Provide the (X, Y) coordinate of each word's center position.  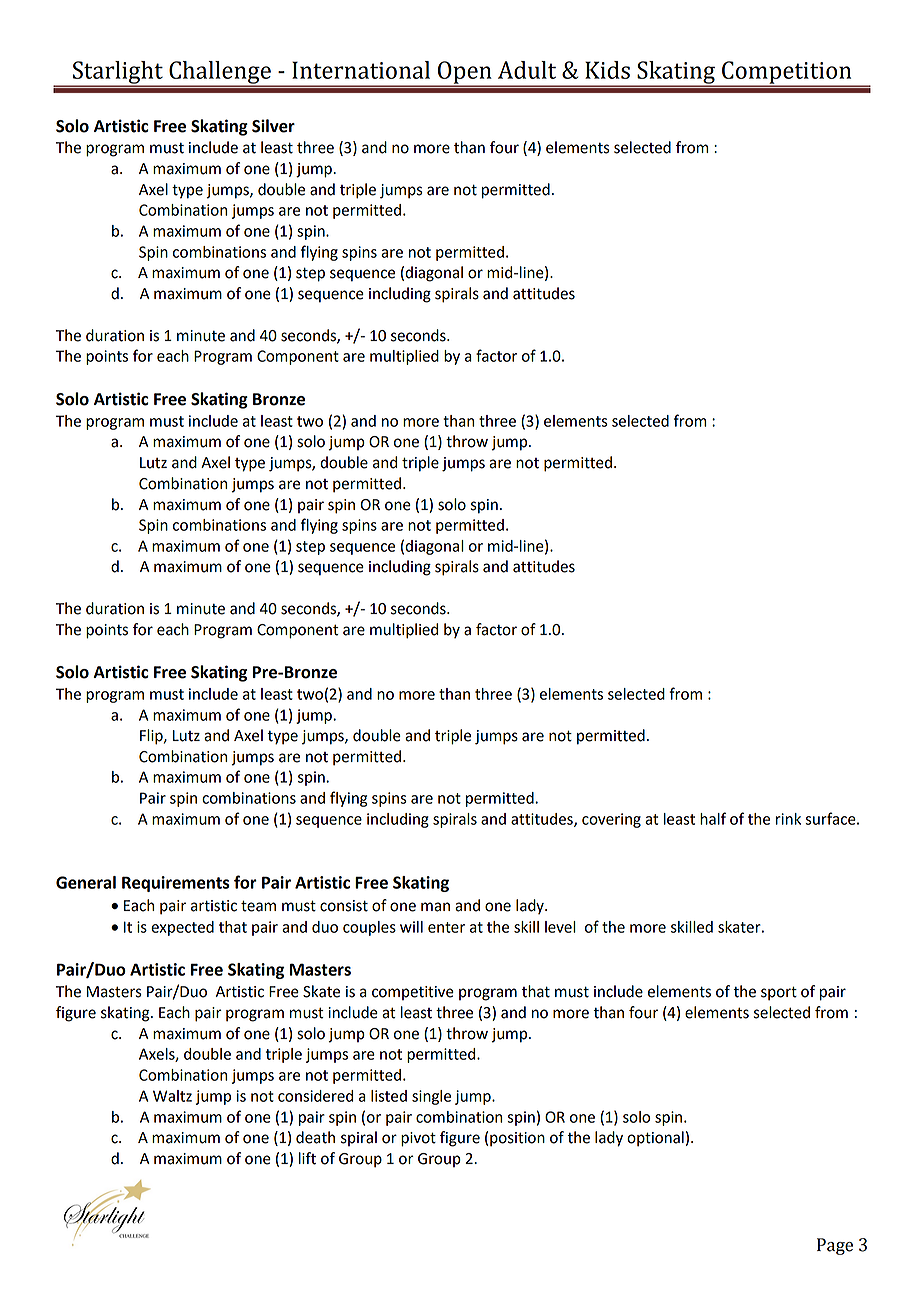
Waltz (172, 1096)
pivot (418, 1139)
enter (446, 927)
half (713, 818)
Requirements (176, 884)
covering (611, 820)
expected (182, 928)
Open (465, 73)
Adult (527, 70)
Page (835, 1246)
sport (779, 993)
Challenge (220, 74)
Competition (787, 73)
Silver (273, 126)
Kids (607, 70)
